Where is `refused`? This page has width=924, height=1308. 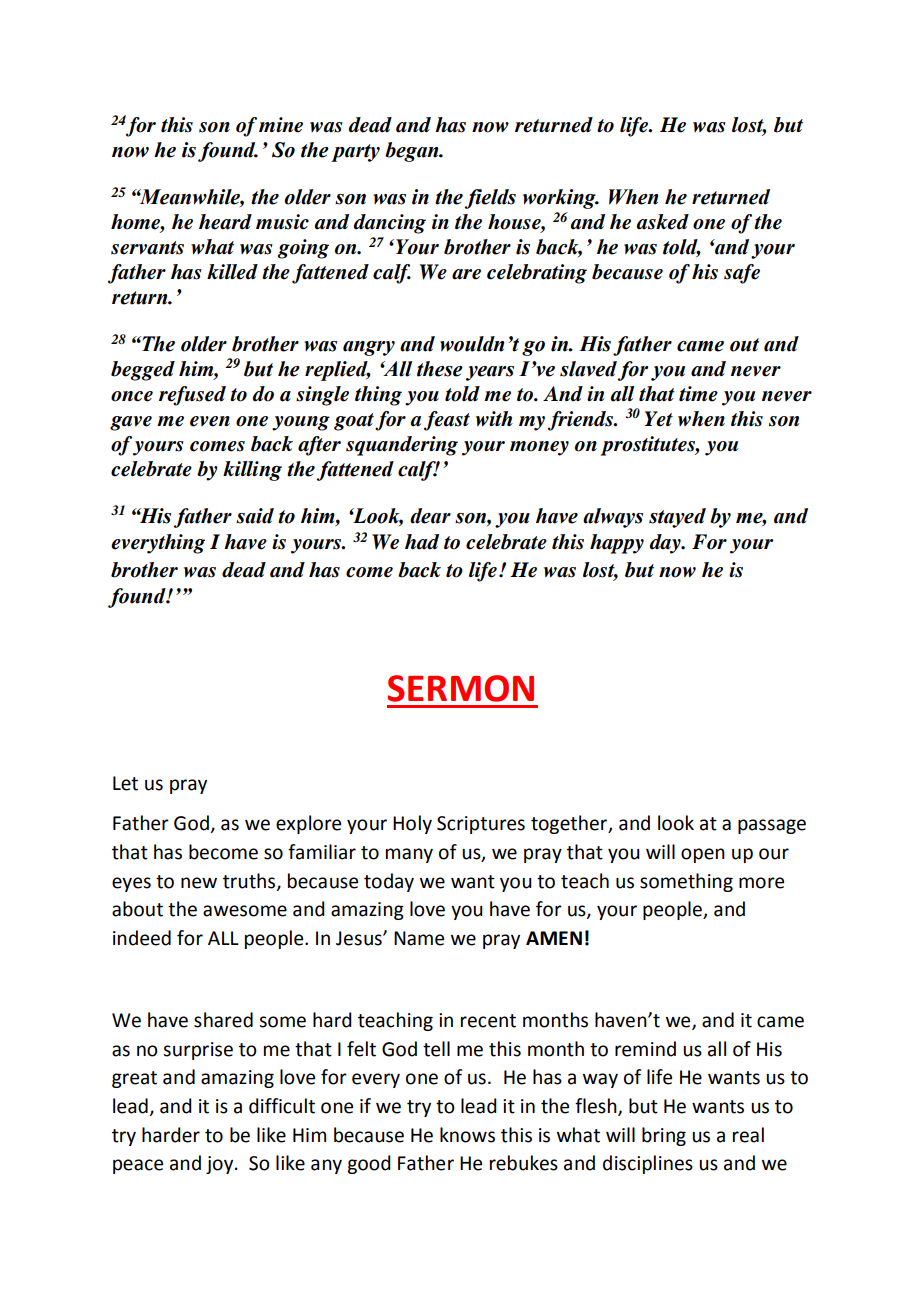 refused is located at coordinates (192, 396).
